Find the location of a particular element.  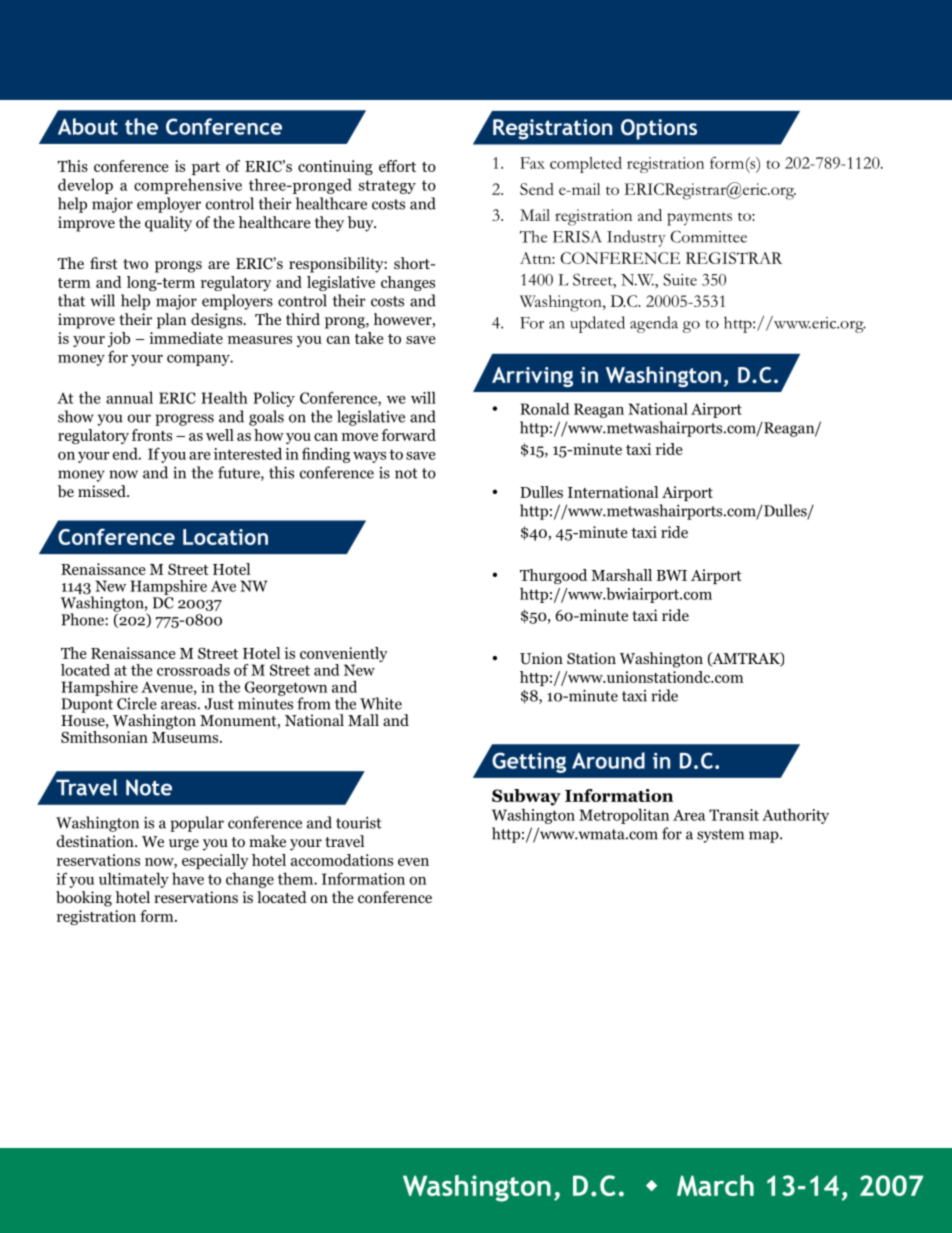

system is located at coordinates (720, 836).
